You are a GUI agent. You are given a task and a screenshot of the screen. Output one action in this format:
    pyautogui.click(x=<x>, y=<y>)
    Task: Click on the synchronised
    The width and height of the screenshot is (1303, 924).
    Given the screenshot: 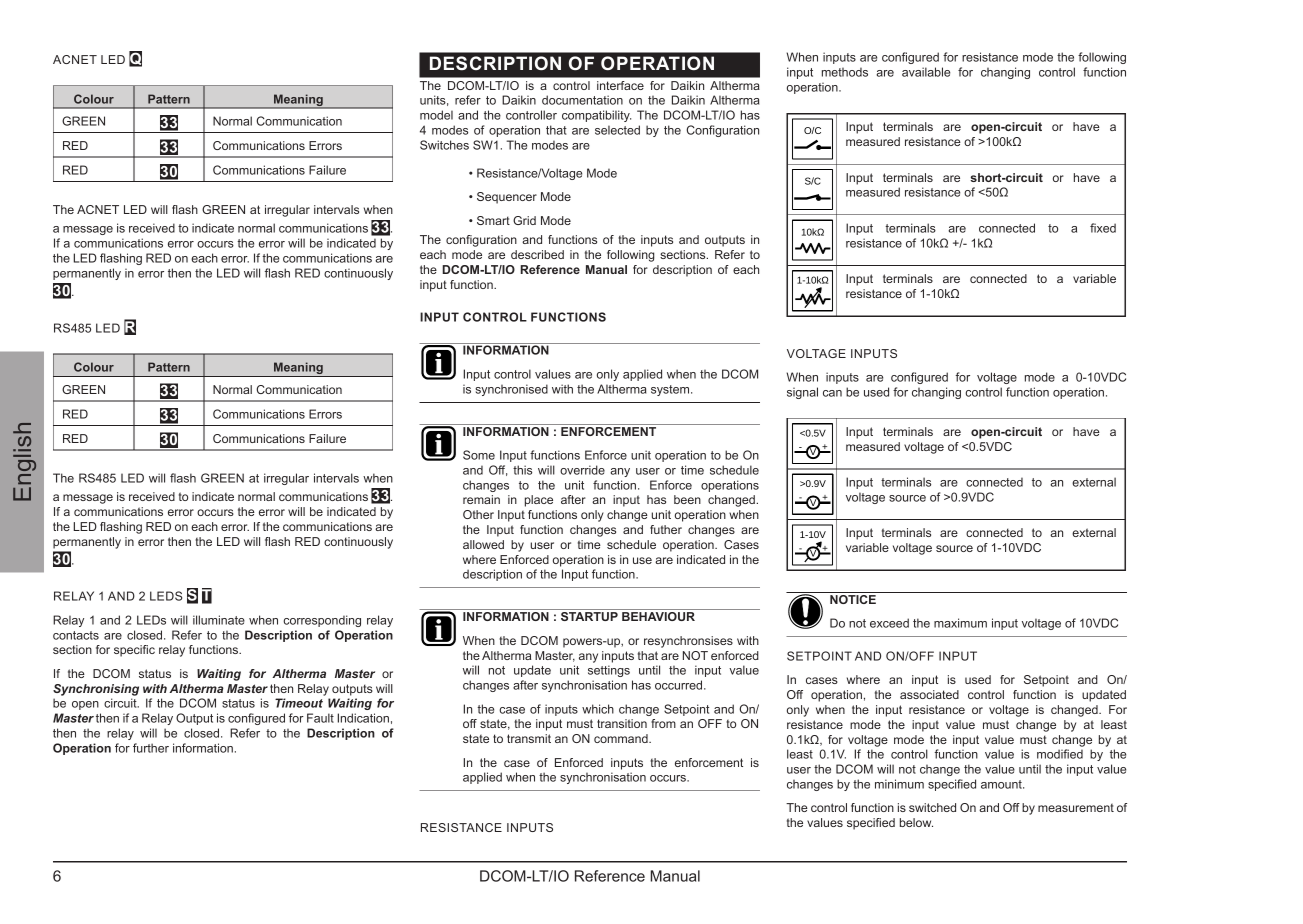 What is the action you would take?
    pyautogui.click(x=511, y=390)
